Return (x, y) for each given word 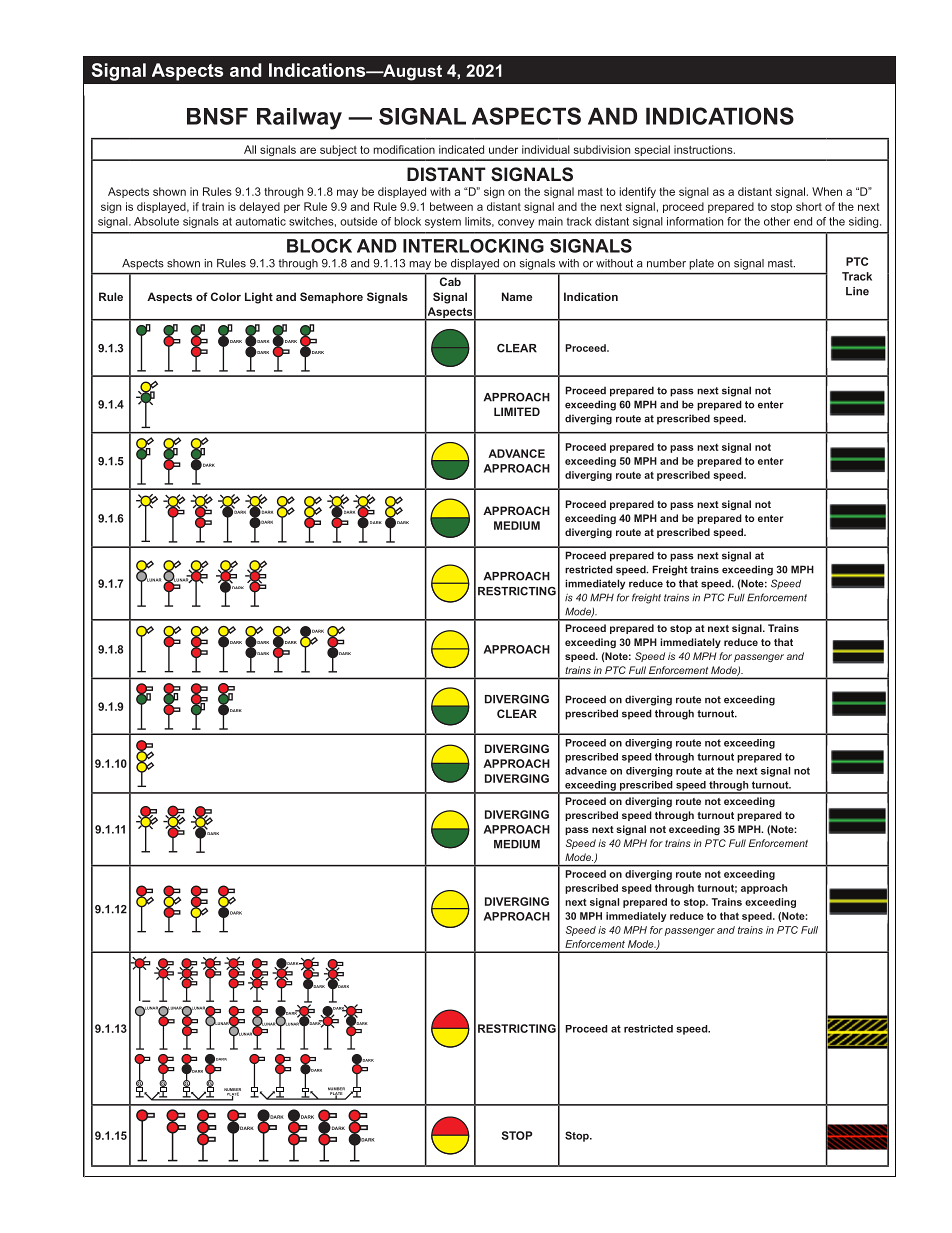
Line (857, 291)
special (652, 150)
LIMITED (517, 411)
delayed (259, 207)
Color (226, 296)
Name (517, 296)
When (827, 191)
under (503, 149)
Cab (450, 281)
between (451, 206)
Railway (299, 119)
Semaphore (331, 298)
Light (259, 298)
